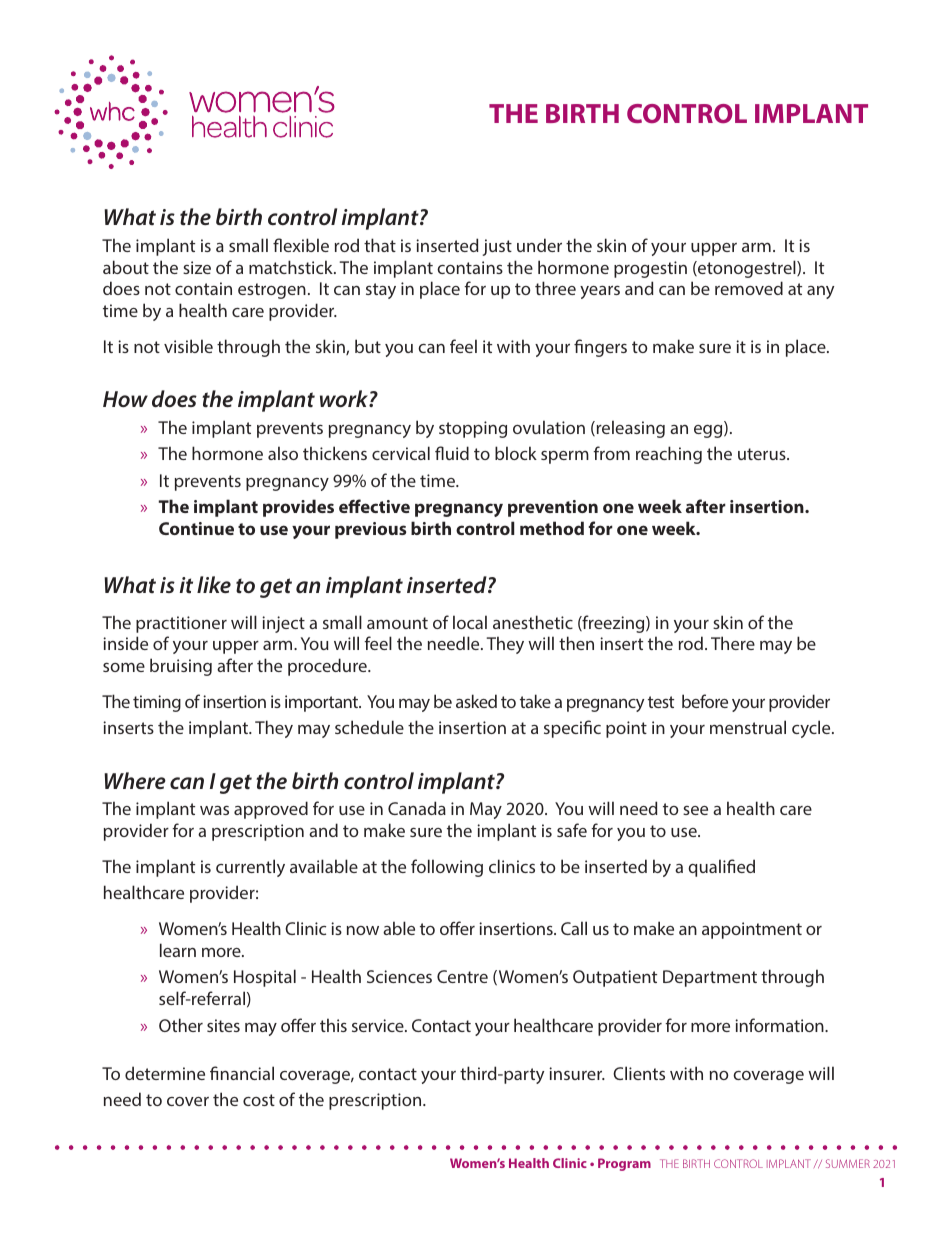 The height and width of the screenshot is (1233, 952). Describe the element at coordinates (733, 643) in the screenshot. I see `There` at that location.
